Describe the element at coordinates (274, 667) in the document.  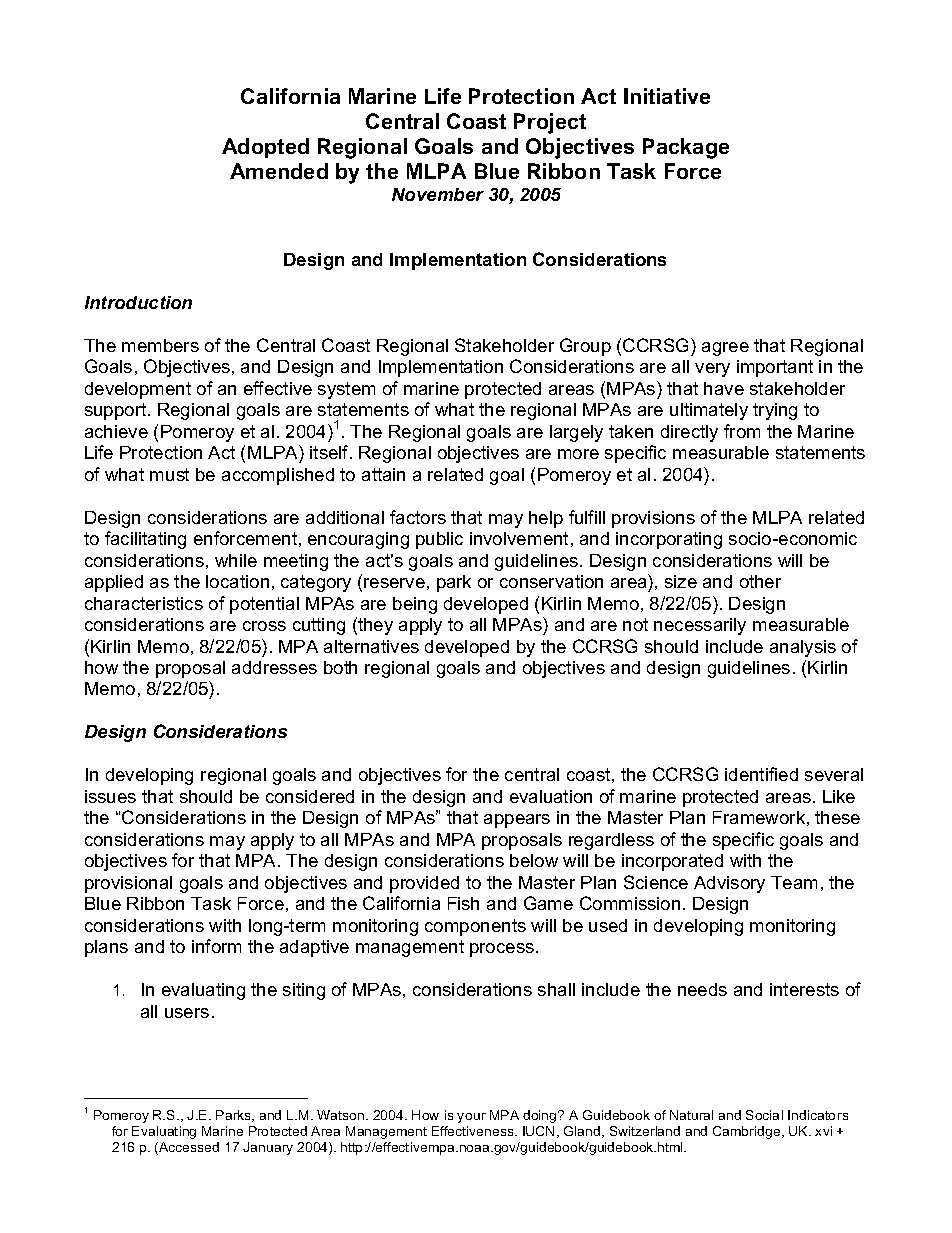
I see `addresses` at that location.
